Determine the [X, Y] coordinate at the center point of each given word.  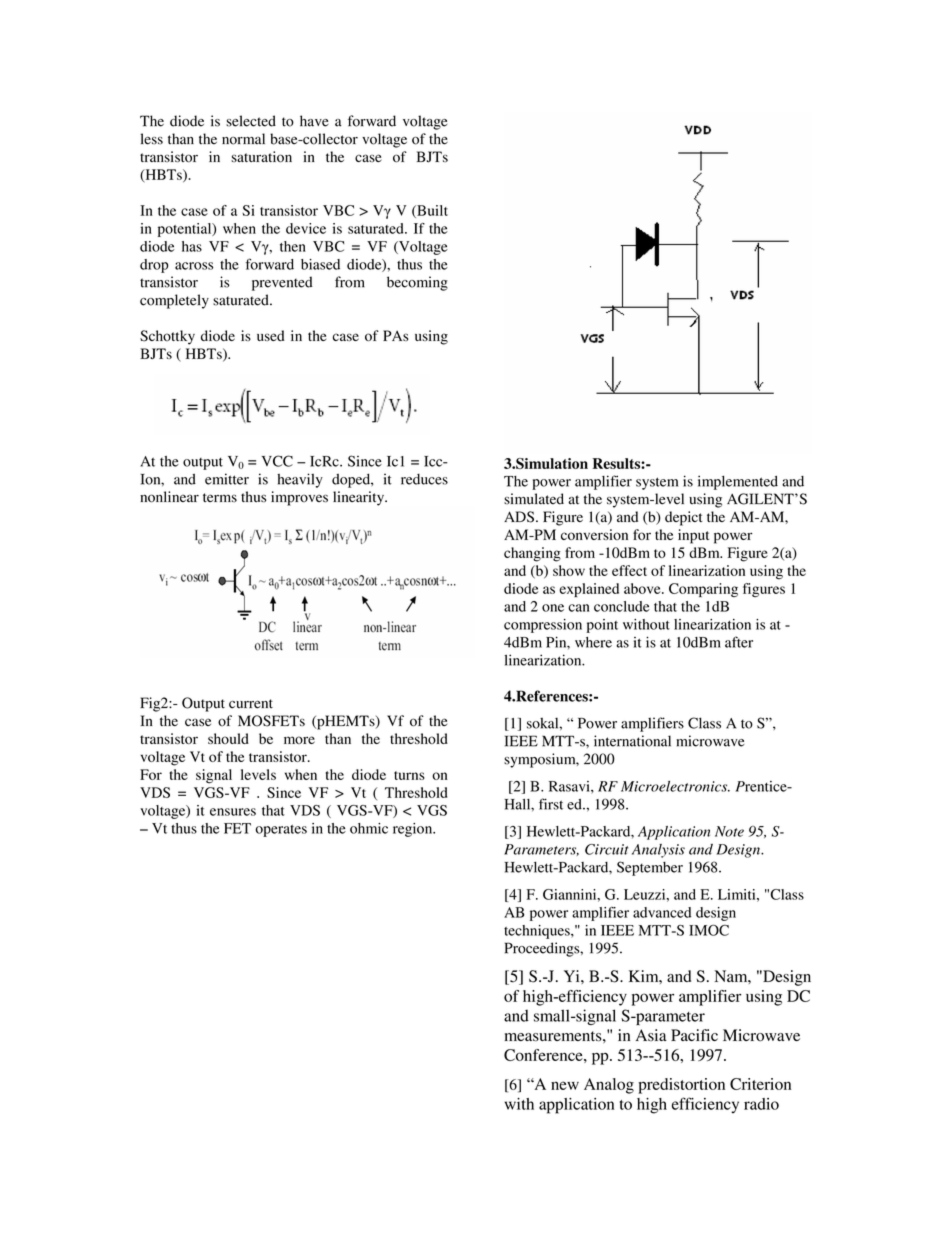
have [314, 121]
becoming [417, 283]
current [251, 704]
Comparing [703, 590]
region [414, 830]
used [270, 335]
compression [543, 626]
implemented [738, 482]
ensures [233, 812]
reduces [424, 479]
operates [281, 831]
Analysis [658, 851]
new [565, 1085]
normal [243, 139]
